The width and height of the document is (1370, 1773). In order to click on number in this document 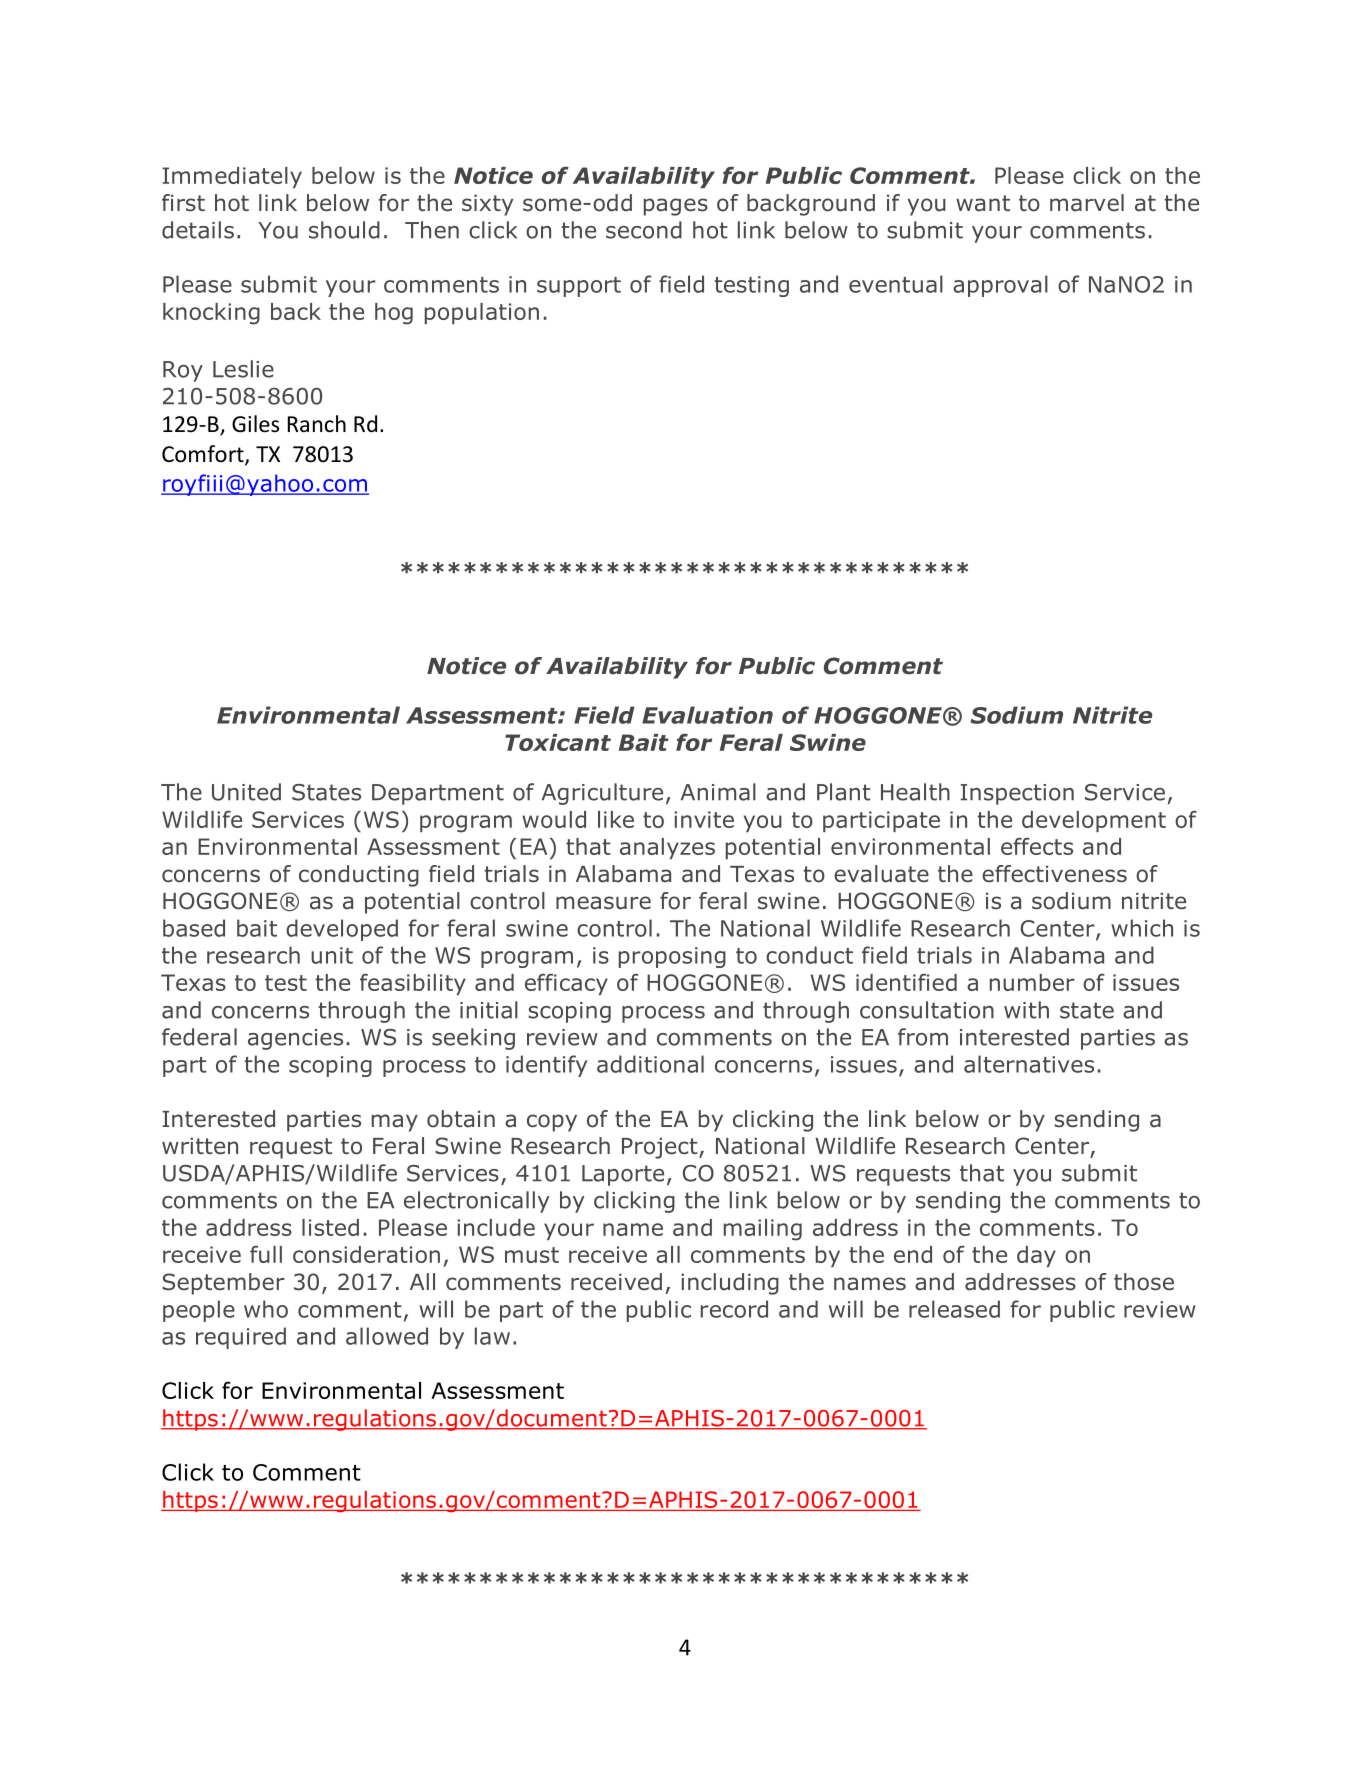, I will do `click(1032, 982)`.
